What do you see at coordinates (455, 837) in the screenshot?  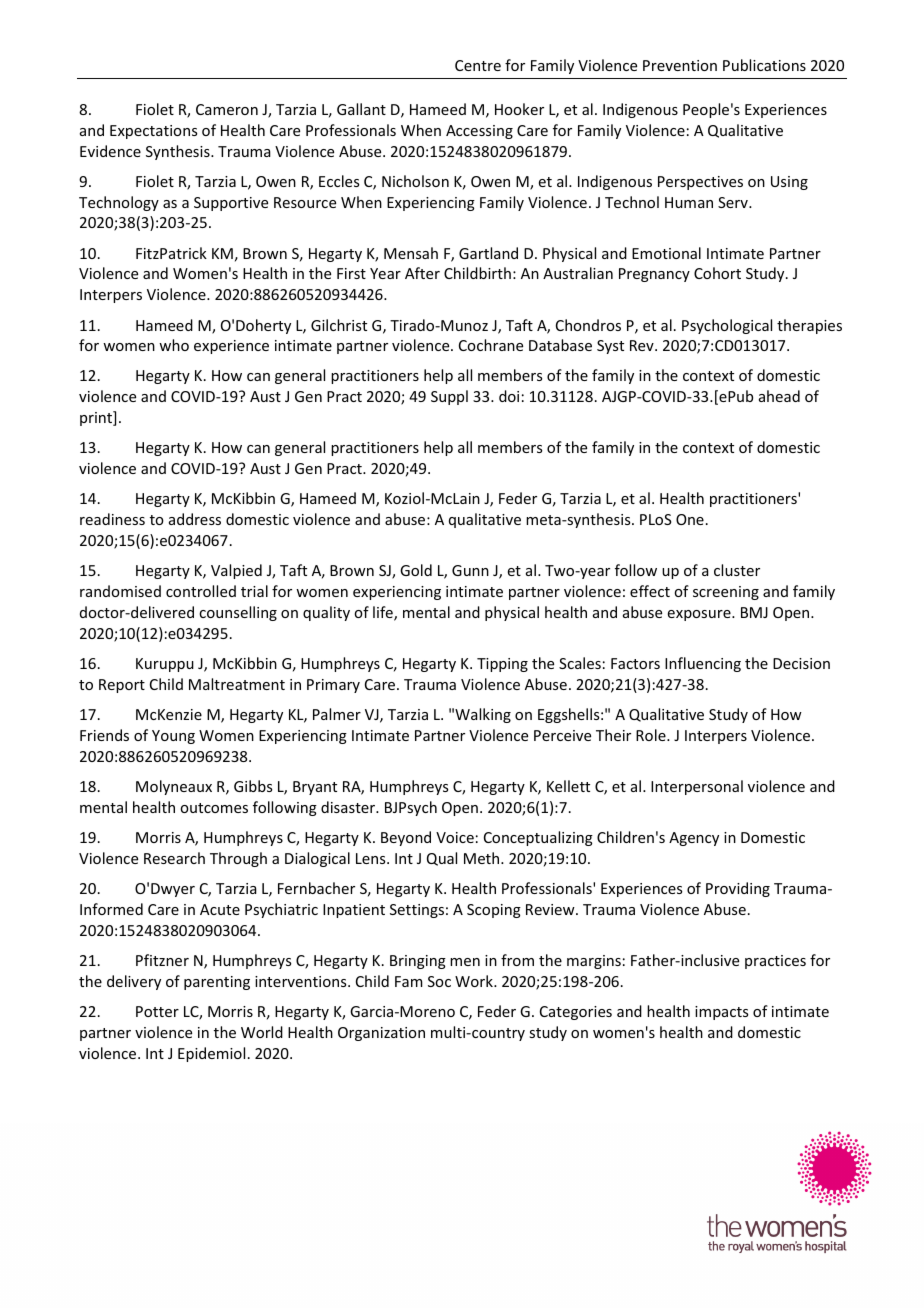 I see `Voice` at bounding box center [455, 837].
